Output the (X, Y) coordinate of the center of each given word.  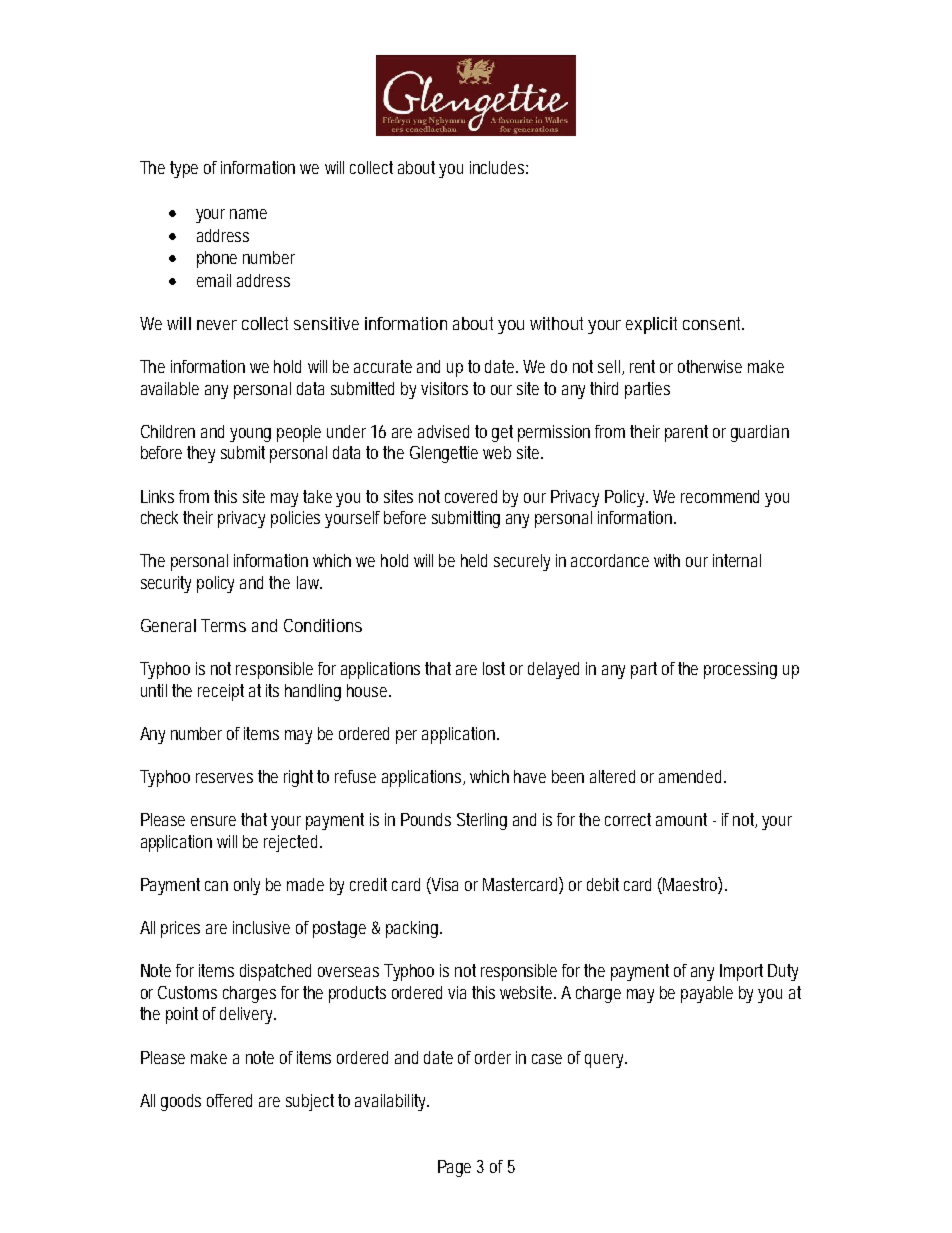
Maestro (692, 885)
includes (499, 167)
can (216, 886)
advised (443, 431)
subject (312, 1102)
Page (454, 1168)
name (248, 214)
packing (414, 929)
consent (713, 323)
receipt (221, 692)
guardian (760, 433)
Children (168, 431)
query (606, 1061)
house (369, 690)
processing (740, 670)
